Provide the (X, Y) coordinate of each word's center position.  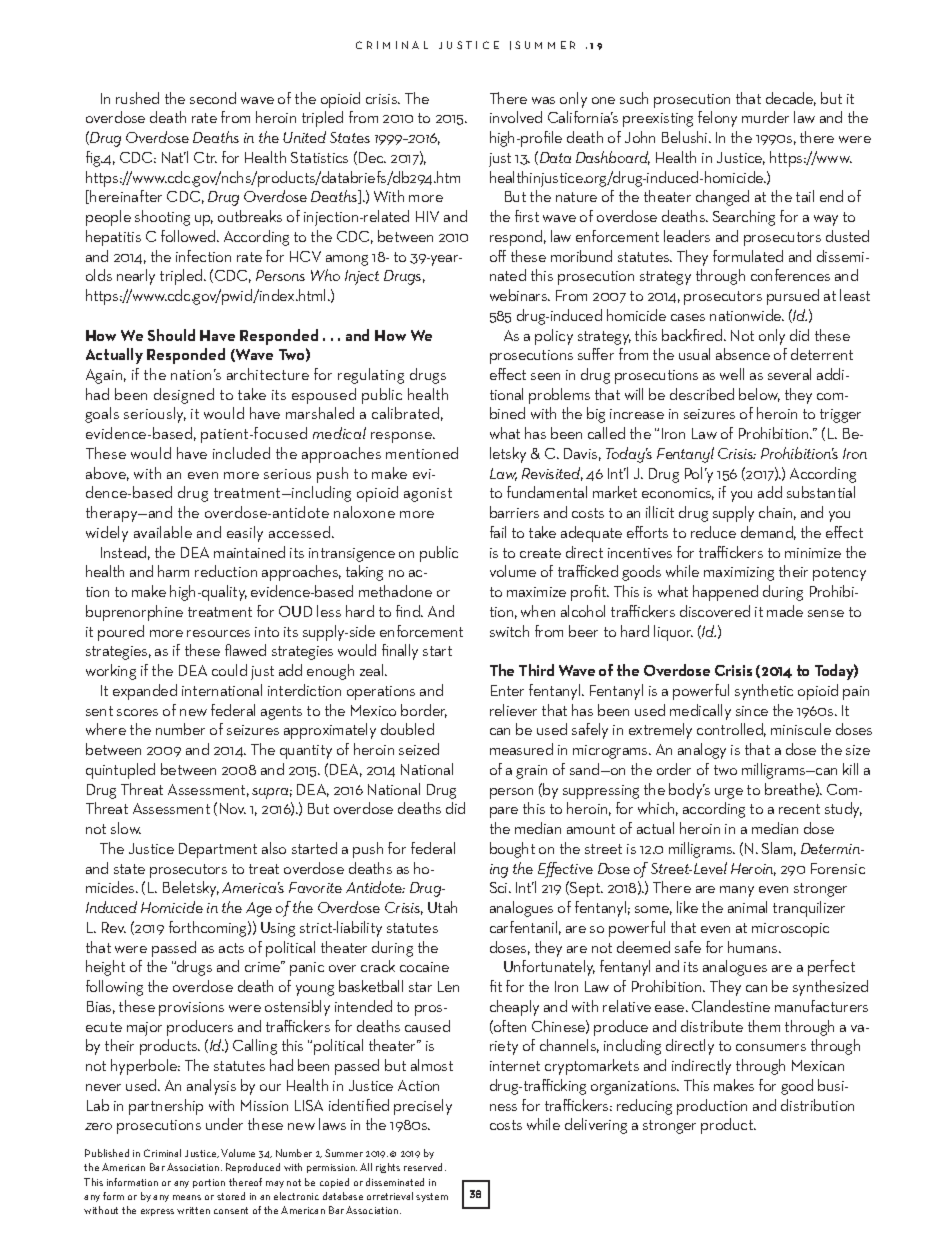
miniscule (801, 729)
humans (754, 947)
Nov (233, 808)
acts (231, 948)
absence (743, 354)
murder (765, 117)
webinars (520, 295)
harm (173, 571)
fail (498, 532)
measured (521, 749)
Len (448, 986)
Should (171, 335)
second (213, 98)
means (187, 1197)
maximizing (739, 574)
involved (516, 117)
